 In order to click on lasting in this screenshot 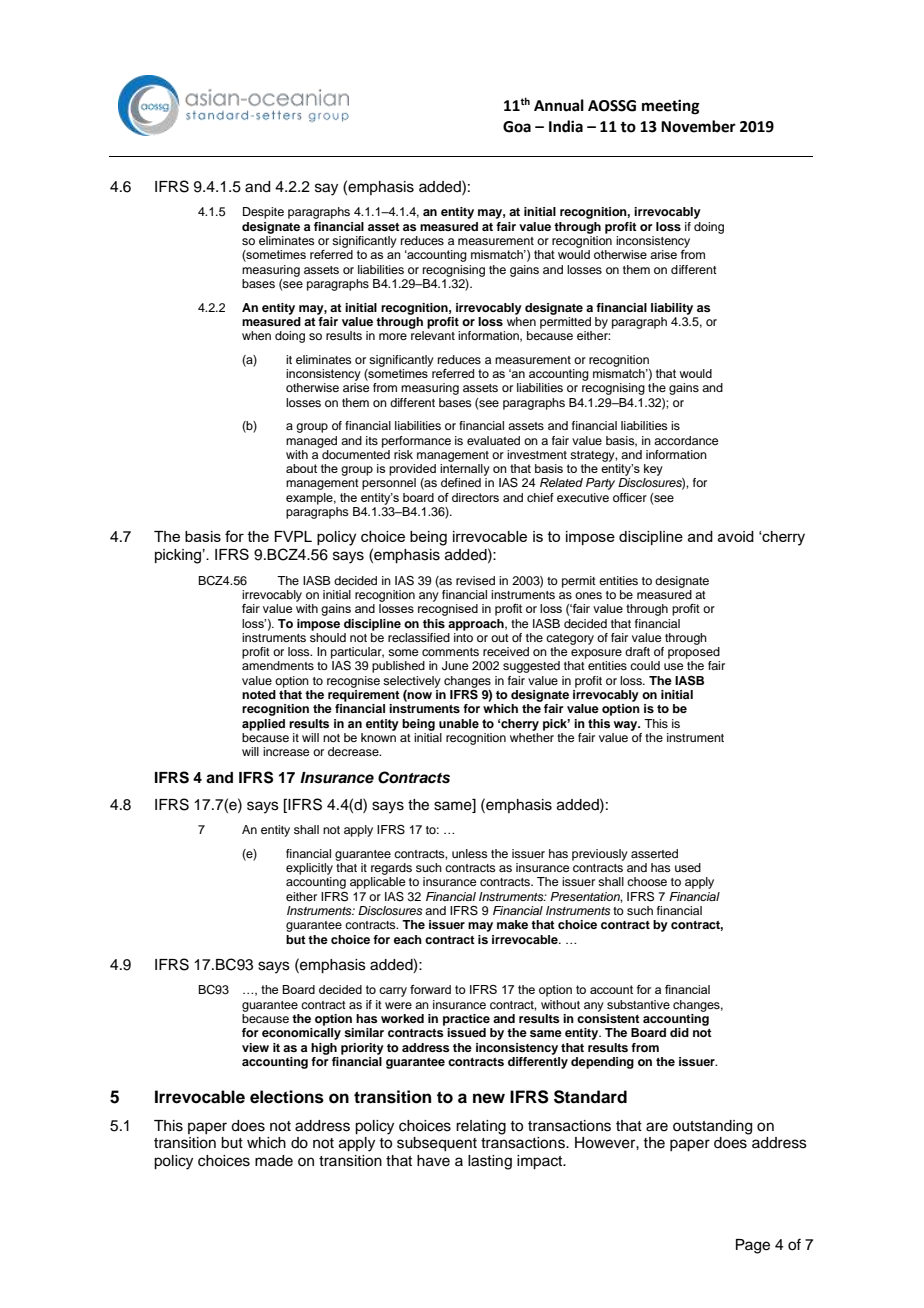, I will do `click(490, 1162)`.
